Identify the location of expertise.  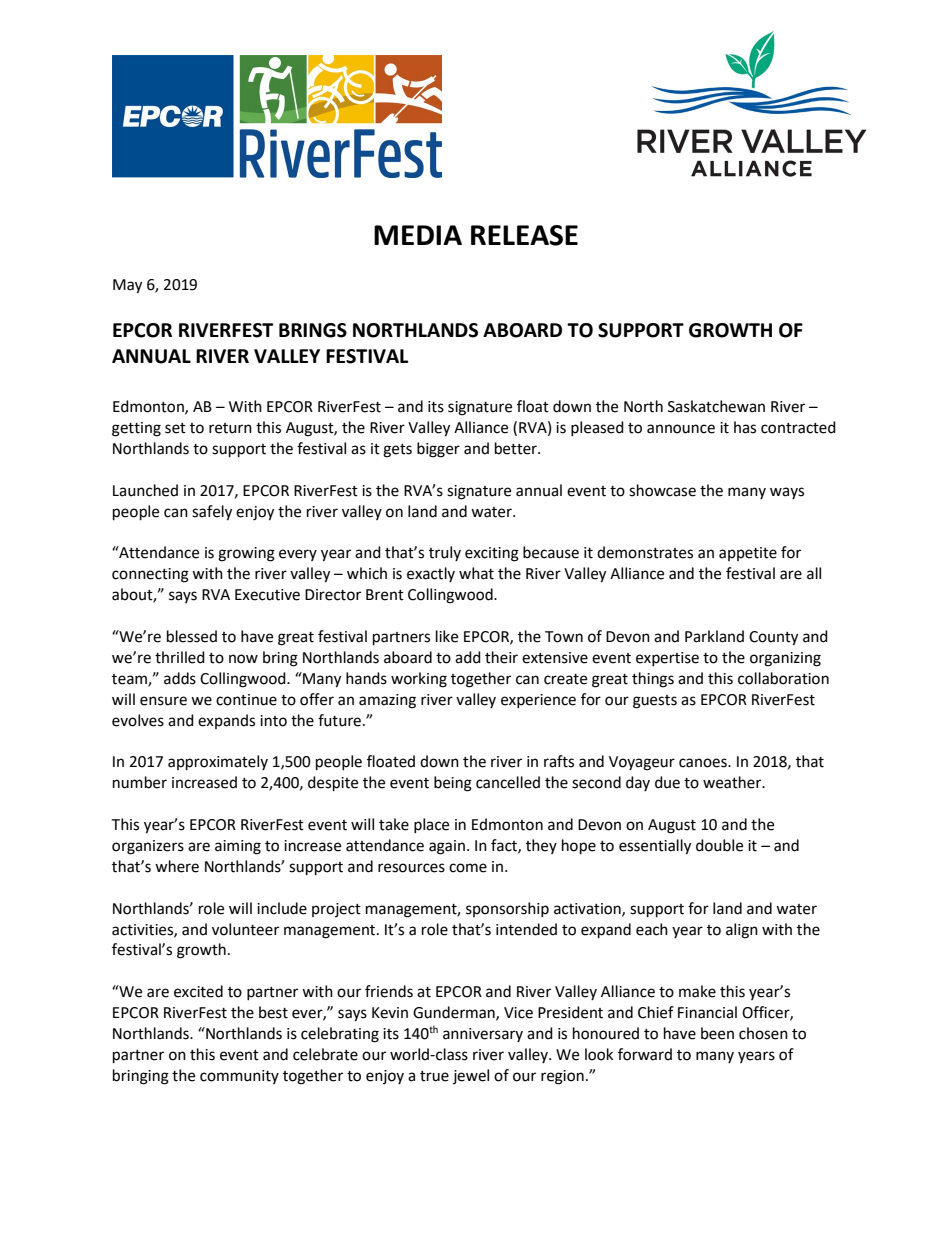
(667, 659).
